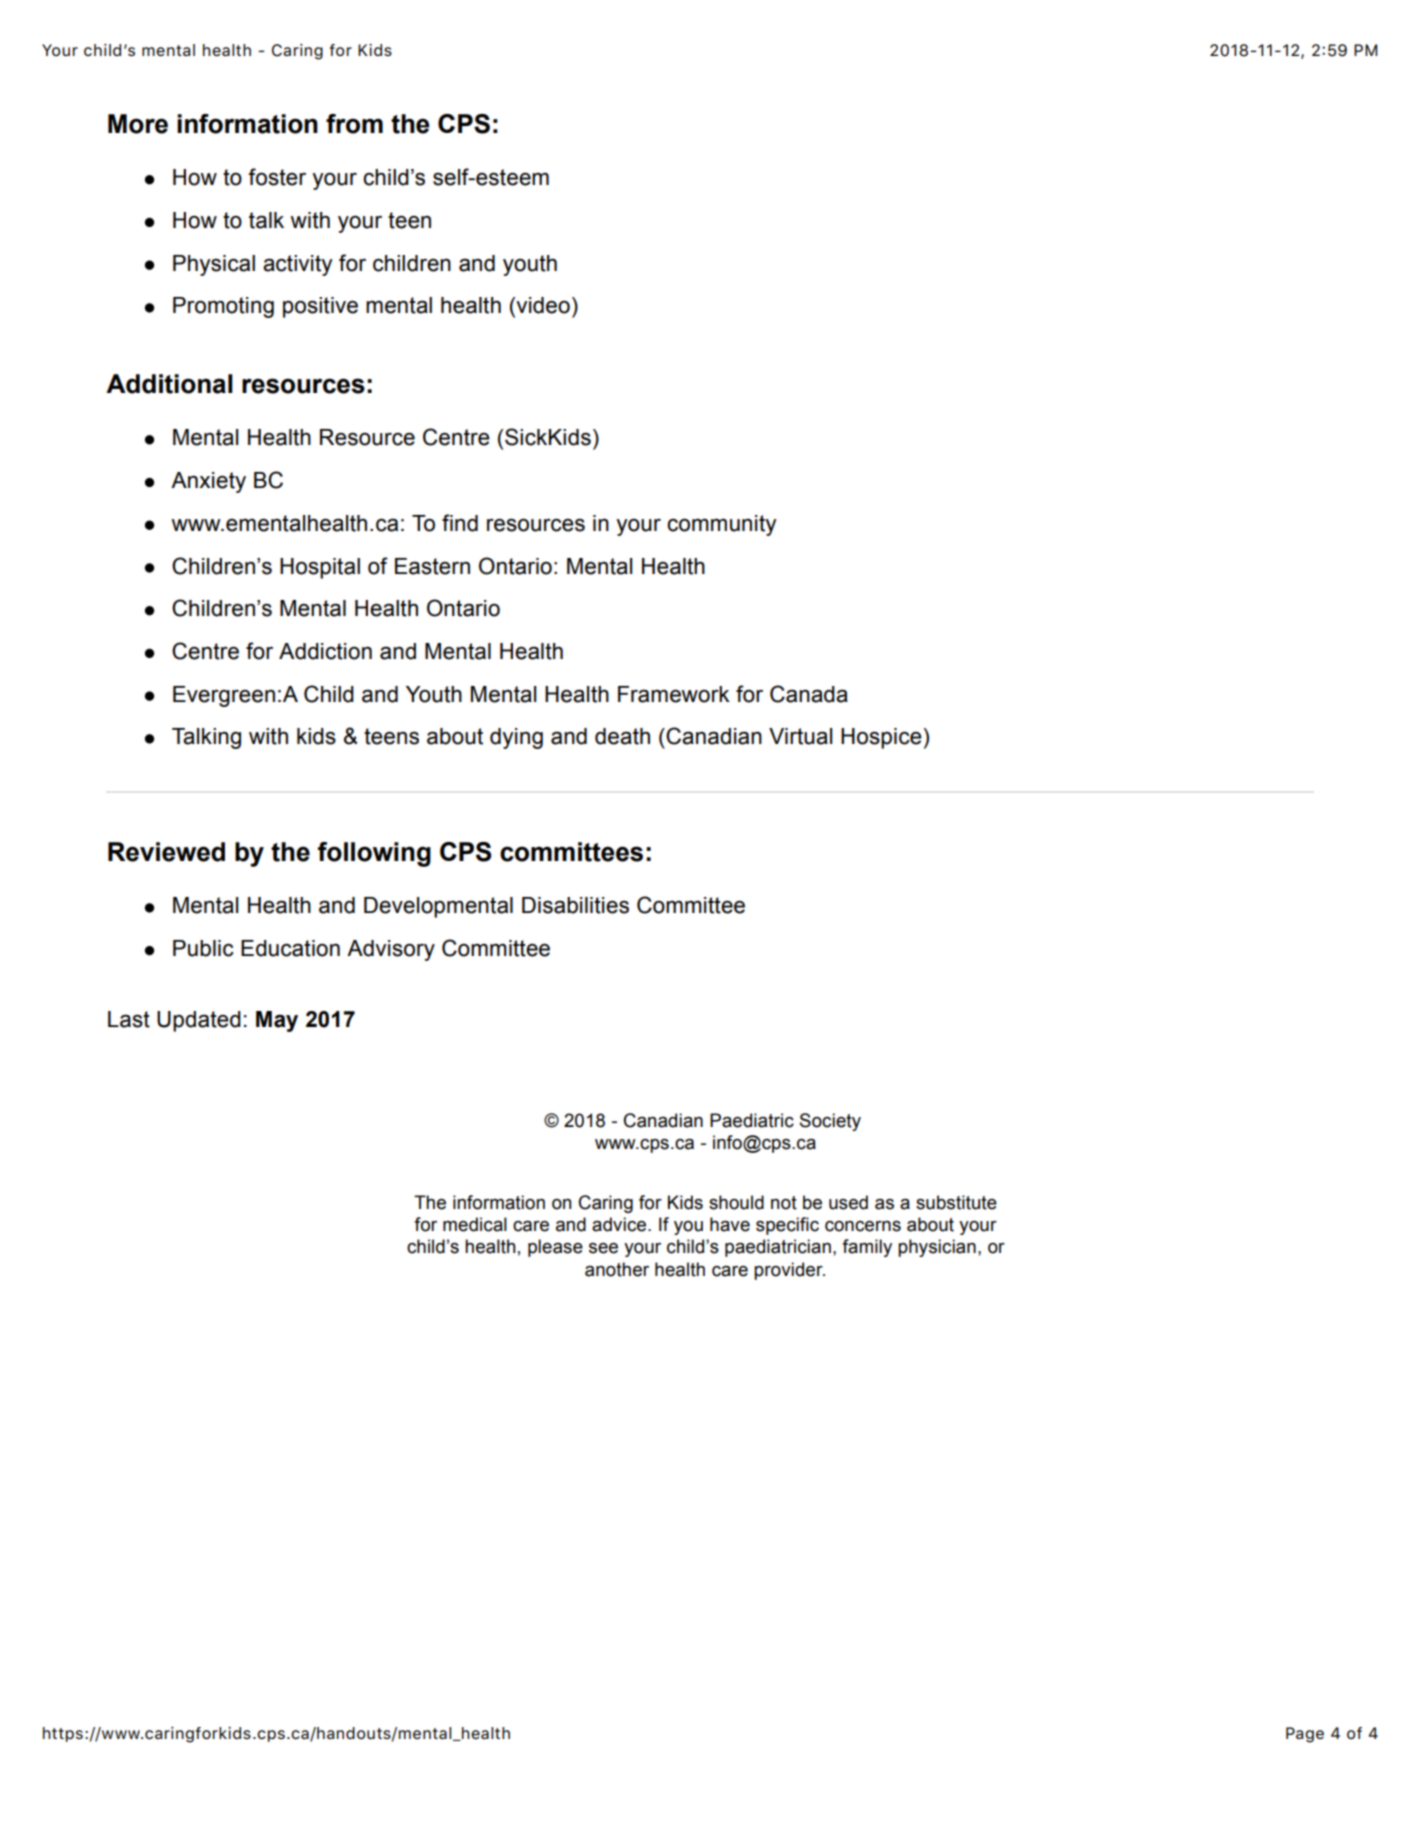 The width and height of the image is (1421, 1839). What do you see at coordinates (290, 948) in the image?
I see `Education` at bounding box center [290, 948].
